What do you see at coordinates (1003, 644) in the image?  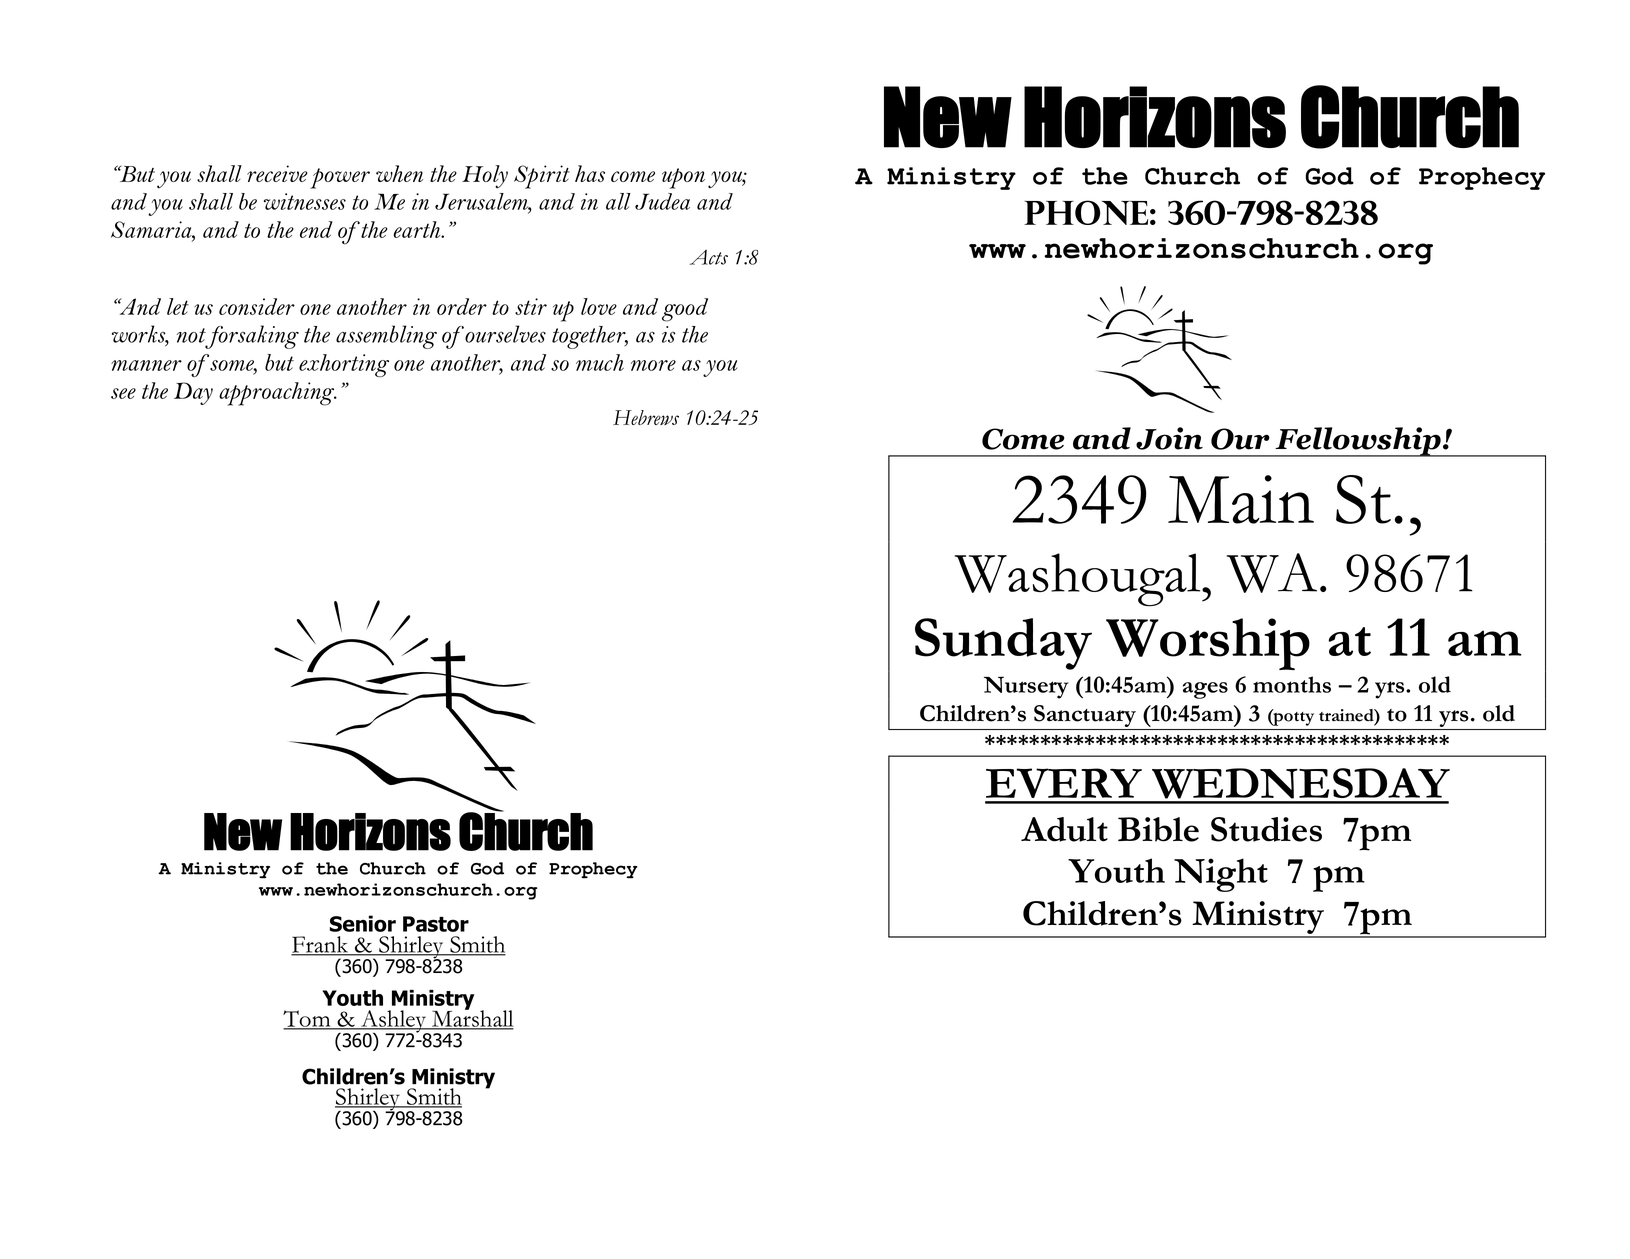 I see `Sunday` at bounding box center [1003, 644].
